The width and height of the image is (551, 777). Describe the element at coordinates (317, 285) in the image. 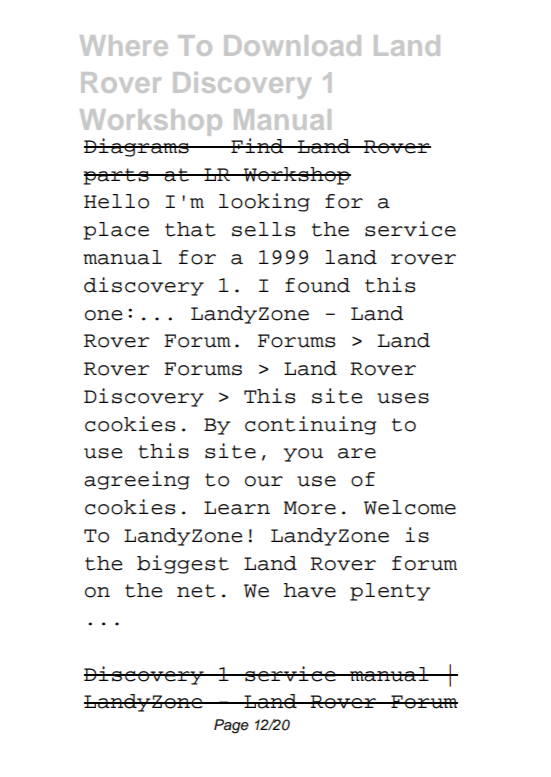

I see `found` at that location.
